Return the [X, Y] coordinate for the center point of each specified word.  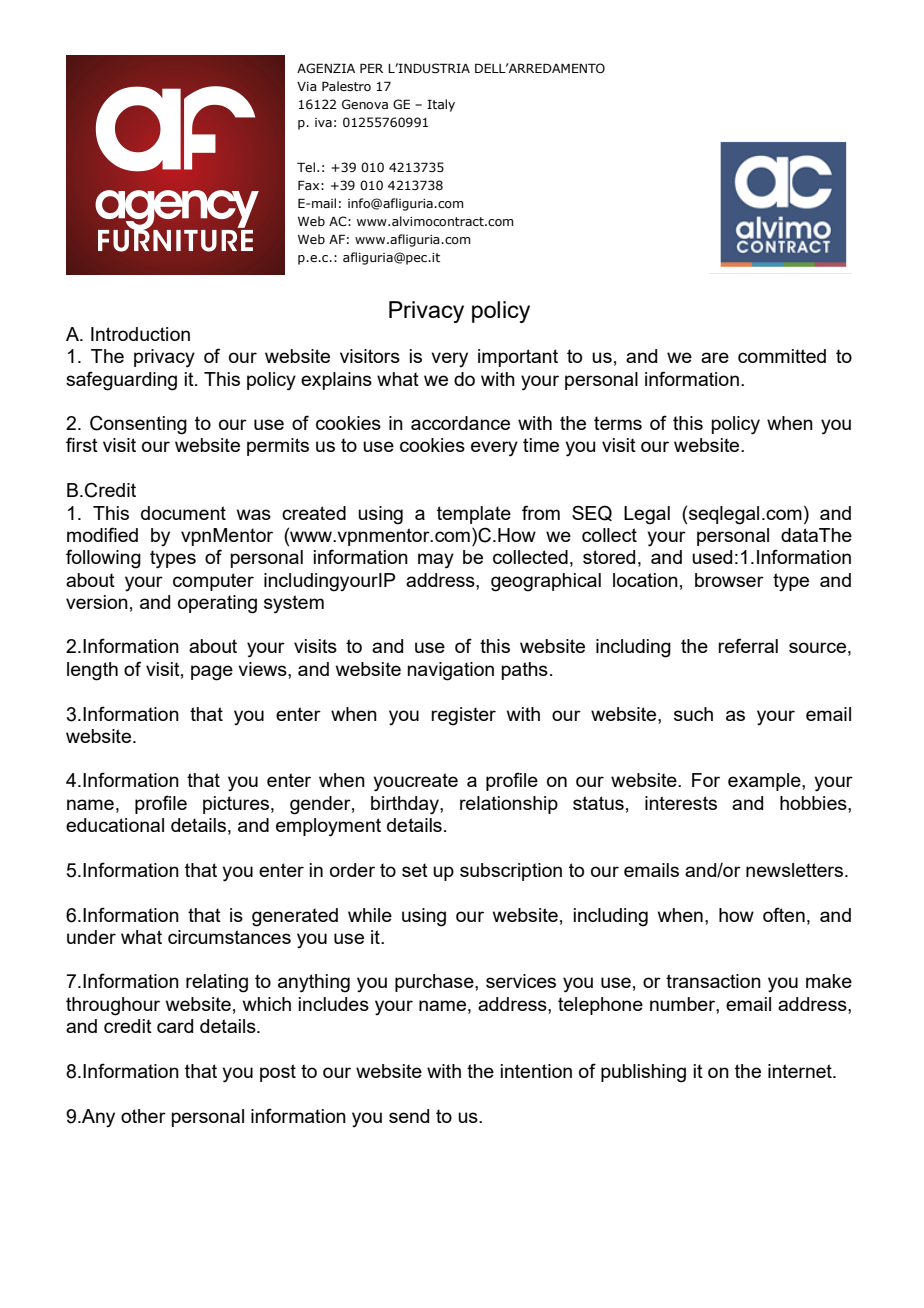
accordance [460, 423]
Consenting [138, 425]
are [715, 357]
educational [115, 825]
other [143, 1116]
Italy [441, 105]
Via [307, 86]
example [765, 782]
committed [782, 356]
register [463, 716]
